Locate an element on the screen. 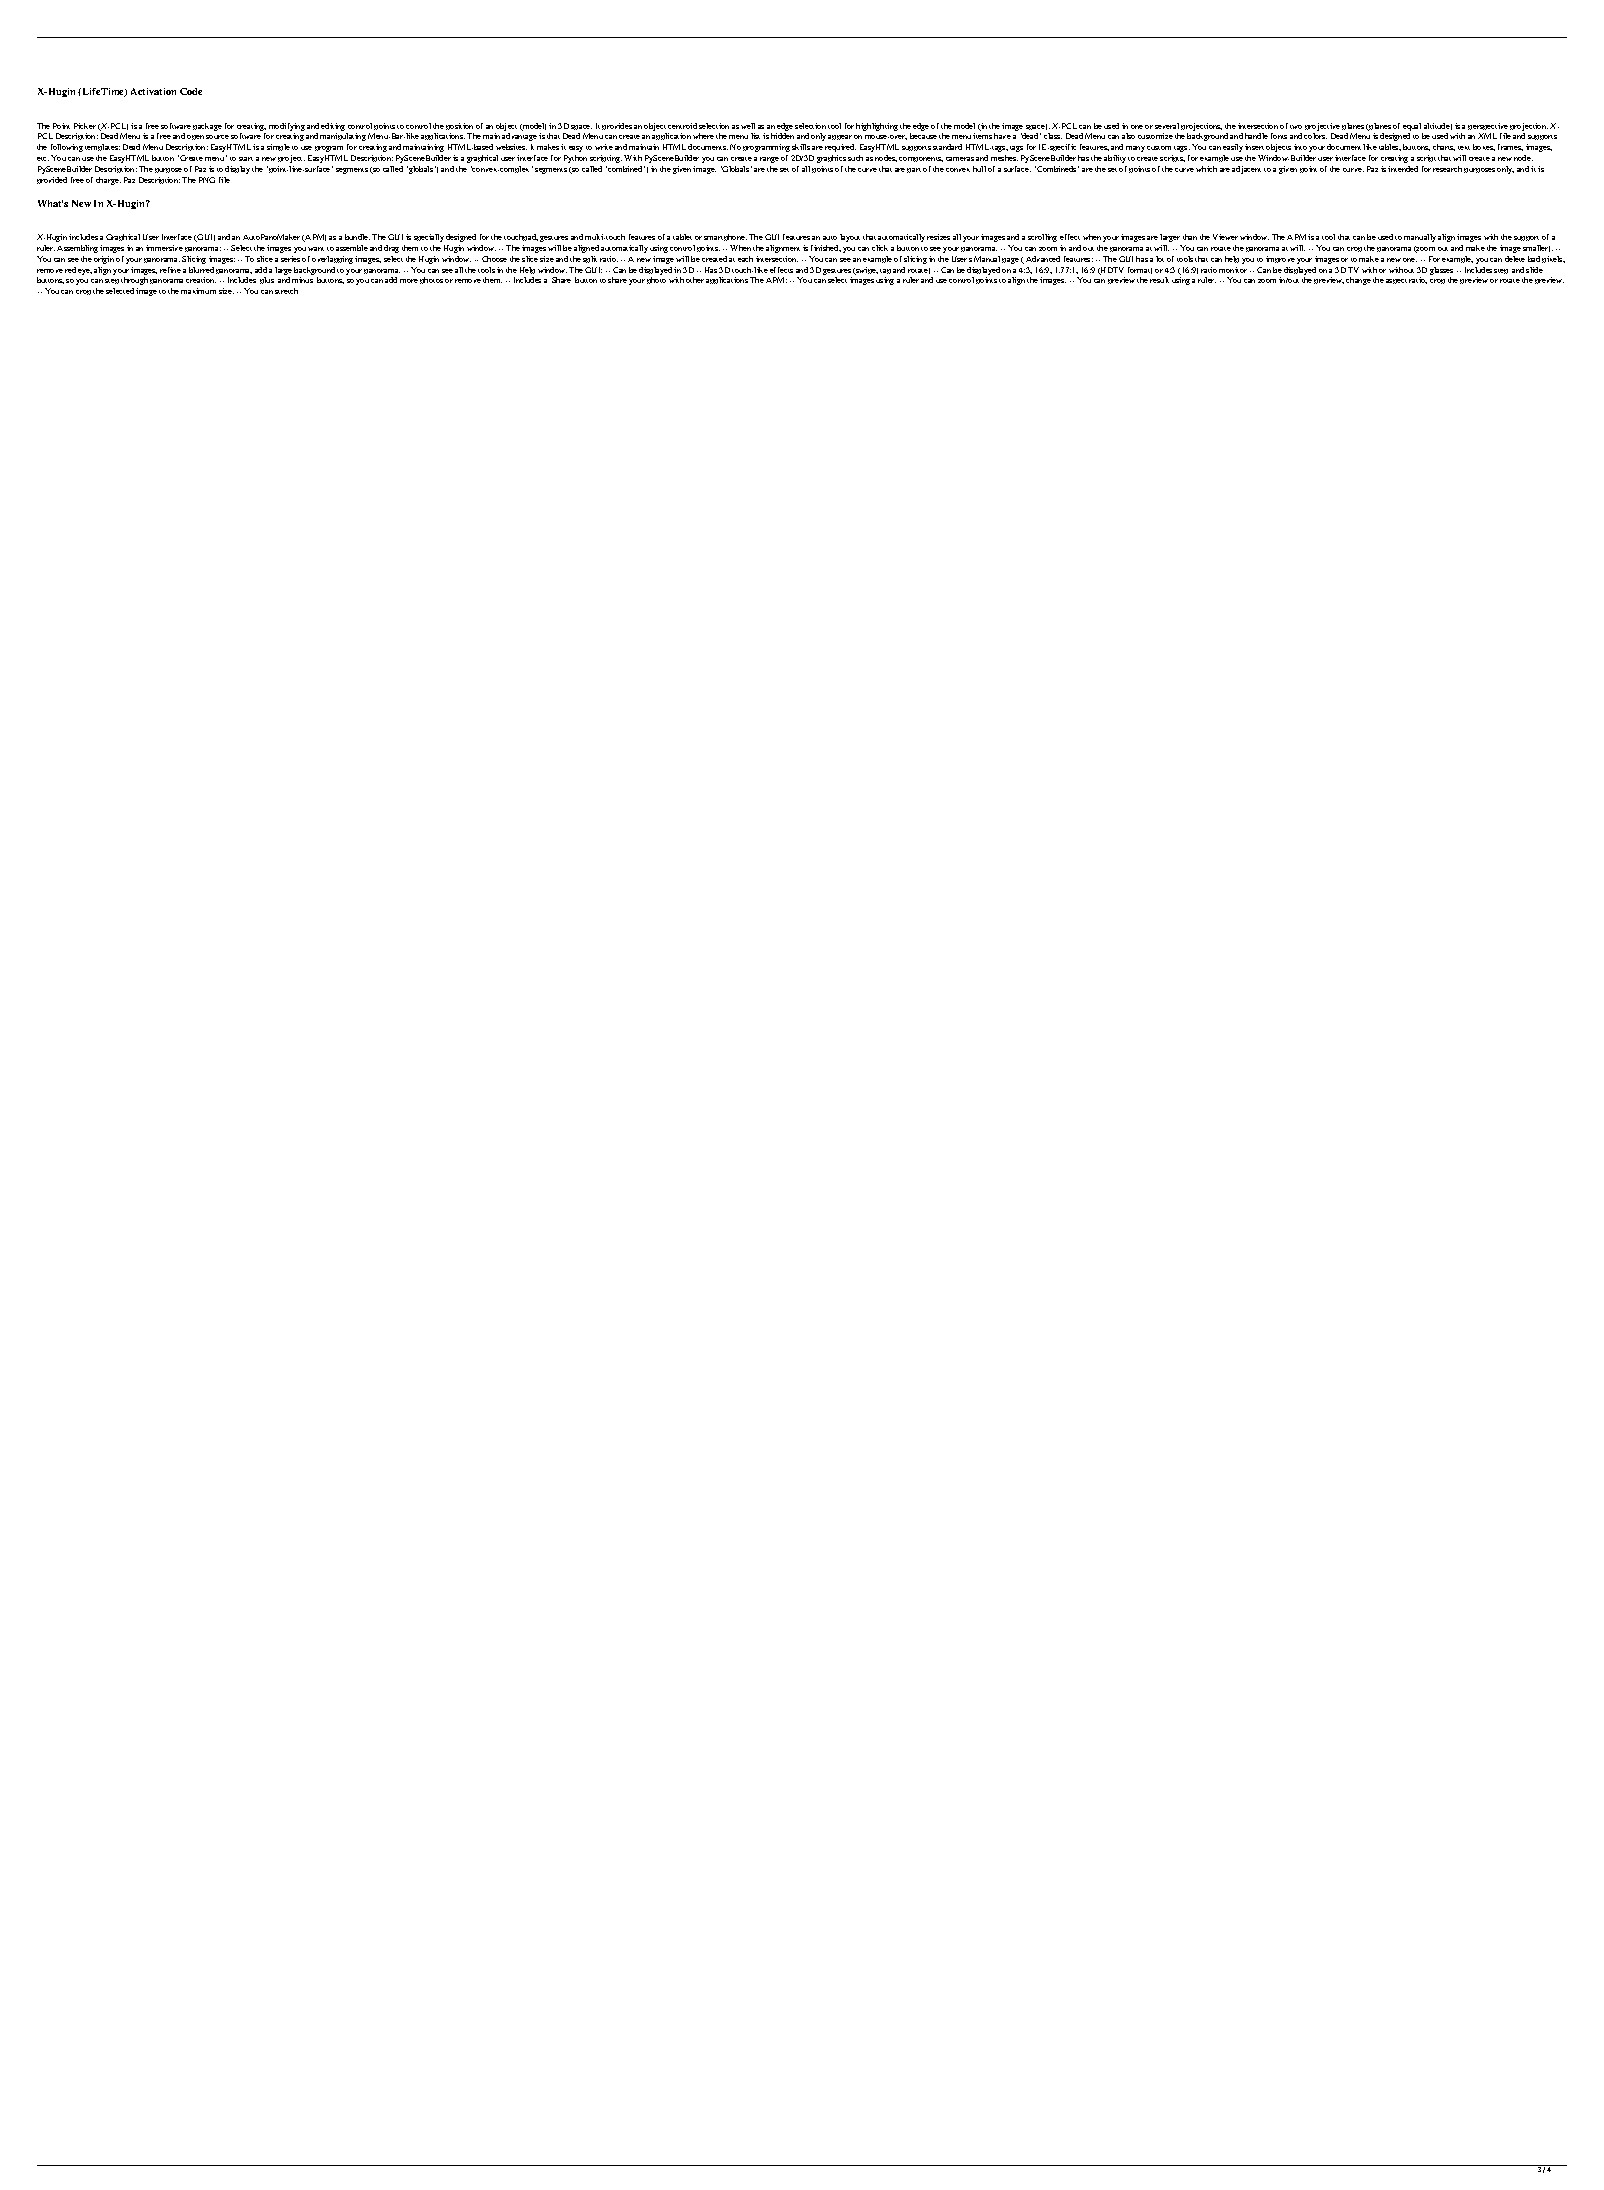 The height and width of the screenshot is (2190, 1604). well is located at coordinates (748, 126).
